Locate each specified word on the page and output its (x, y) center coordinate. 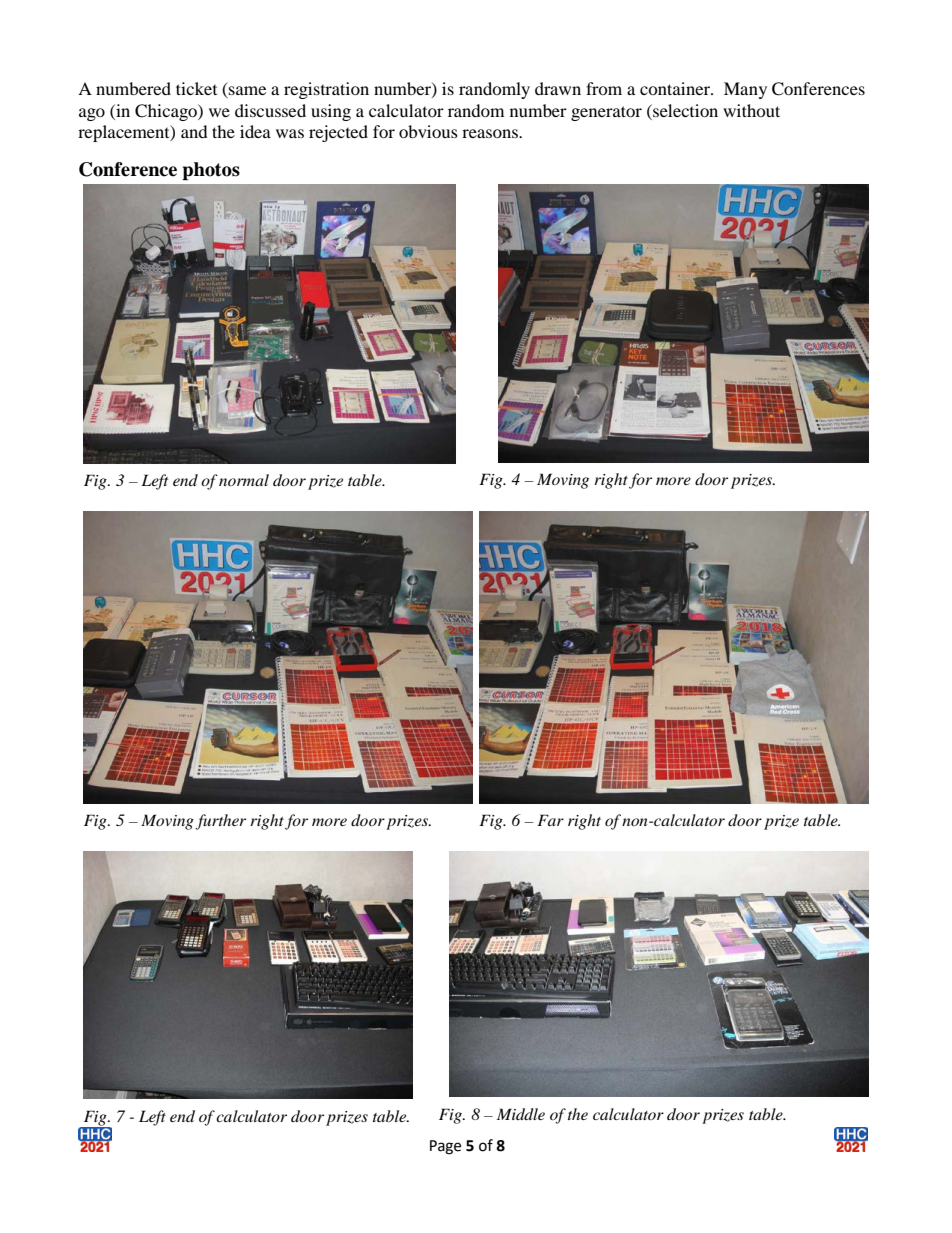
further (220, 822)
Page (445, 1147)
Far (550, 820)
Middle (521, 1114)
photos (211, 171)
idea (255, 131)
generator (606, 113)
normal (244, 480)
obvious (428, 131)
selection (684, 110)
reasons (491, 133)
